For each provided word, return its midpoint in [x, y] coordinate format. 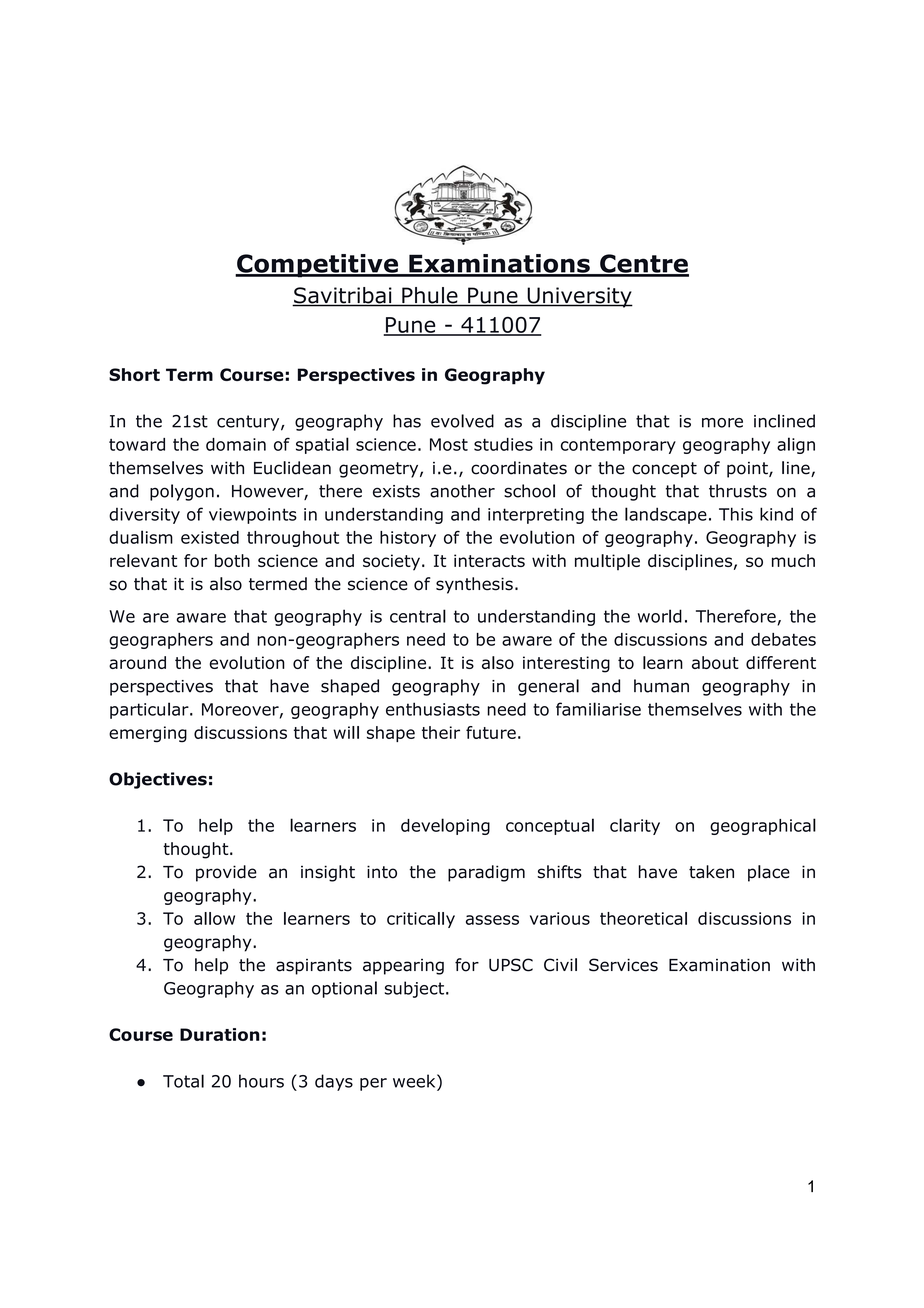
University [579, 297]
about [715, 662]
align [796, 445]
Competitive [317, 266]
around [137, 662]
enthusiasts [433, 709]
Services [623, 965]
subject [416, 989]
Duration [220, 1034]
